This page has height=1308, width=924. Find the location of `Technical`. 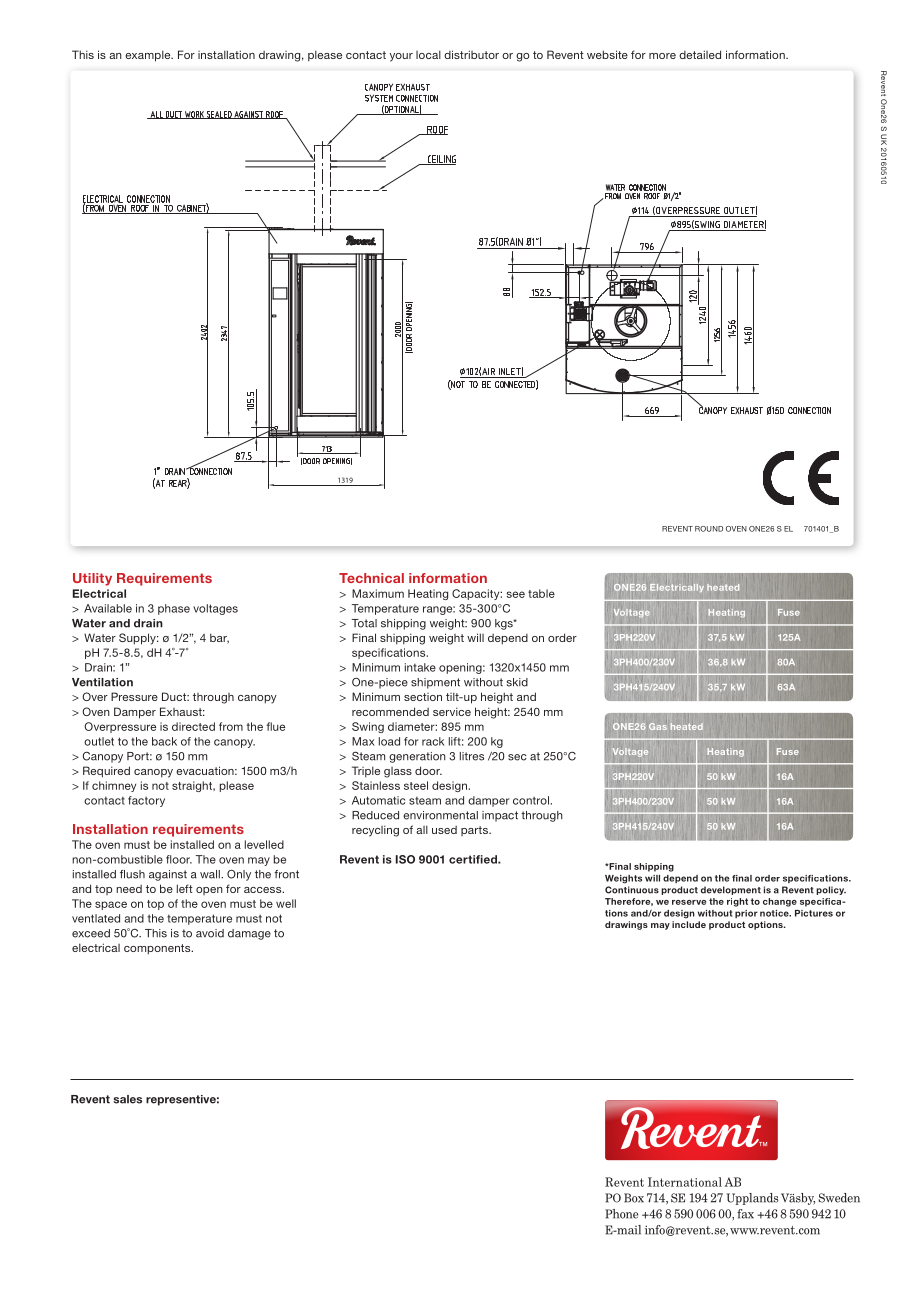

Technical is located at coordinates (371, 578).
